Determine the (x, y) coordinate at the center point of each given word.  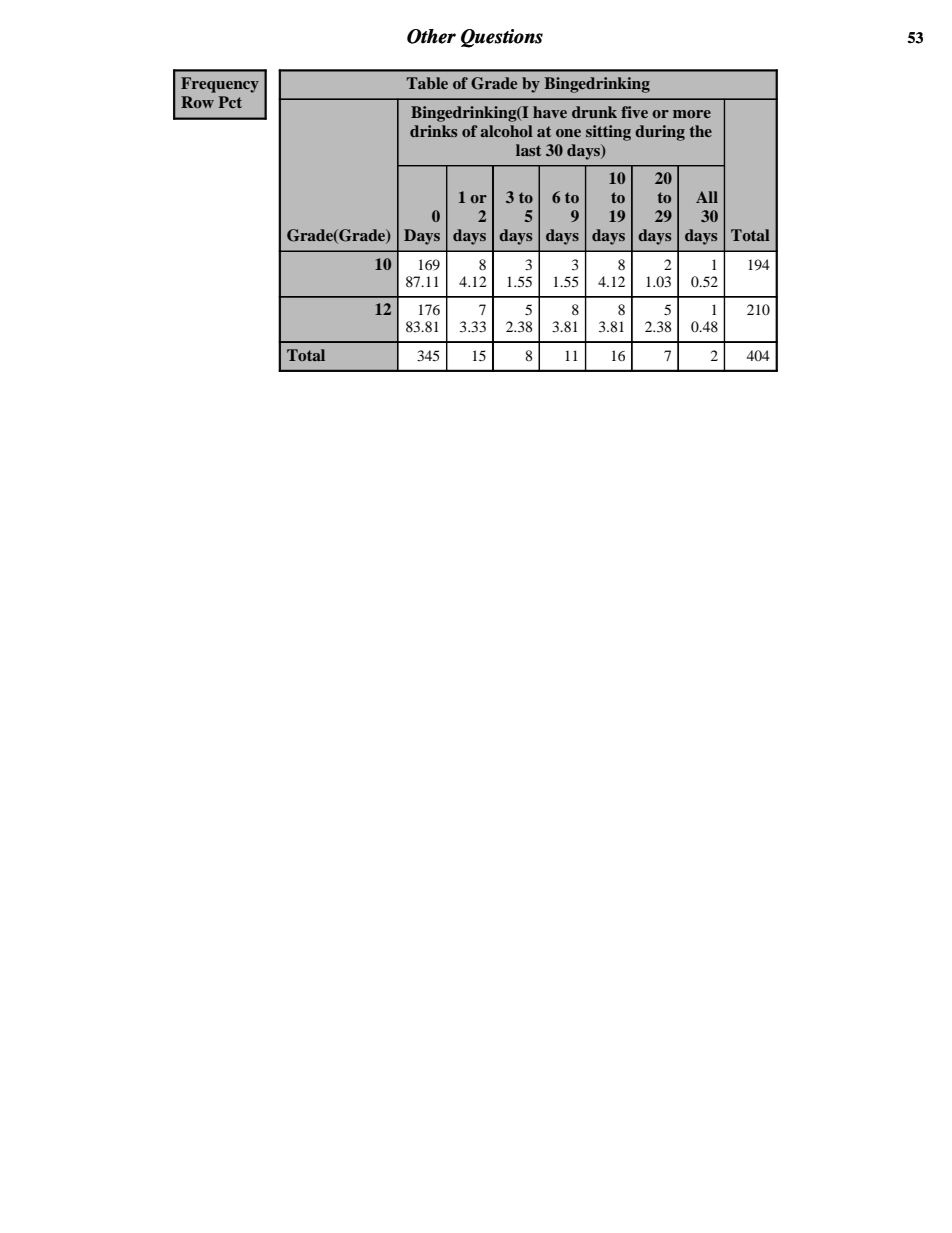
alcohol (506, 131)
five (634, 112)
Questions (502, 38)
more (692, 114)
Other (431, 36)
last (528, 150)
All (707, 197)
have (550, 112)
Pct (230, 102)
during (660, 133)
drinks (433, 131)
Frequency (220, 85)
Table (427, 83)
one (568, 133)
